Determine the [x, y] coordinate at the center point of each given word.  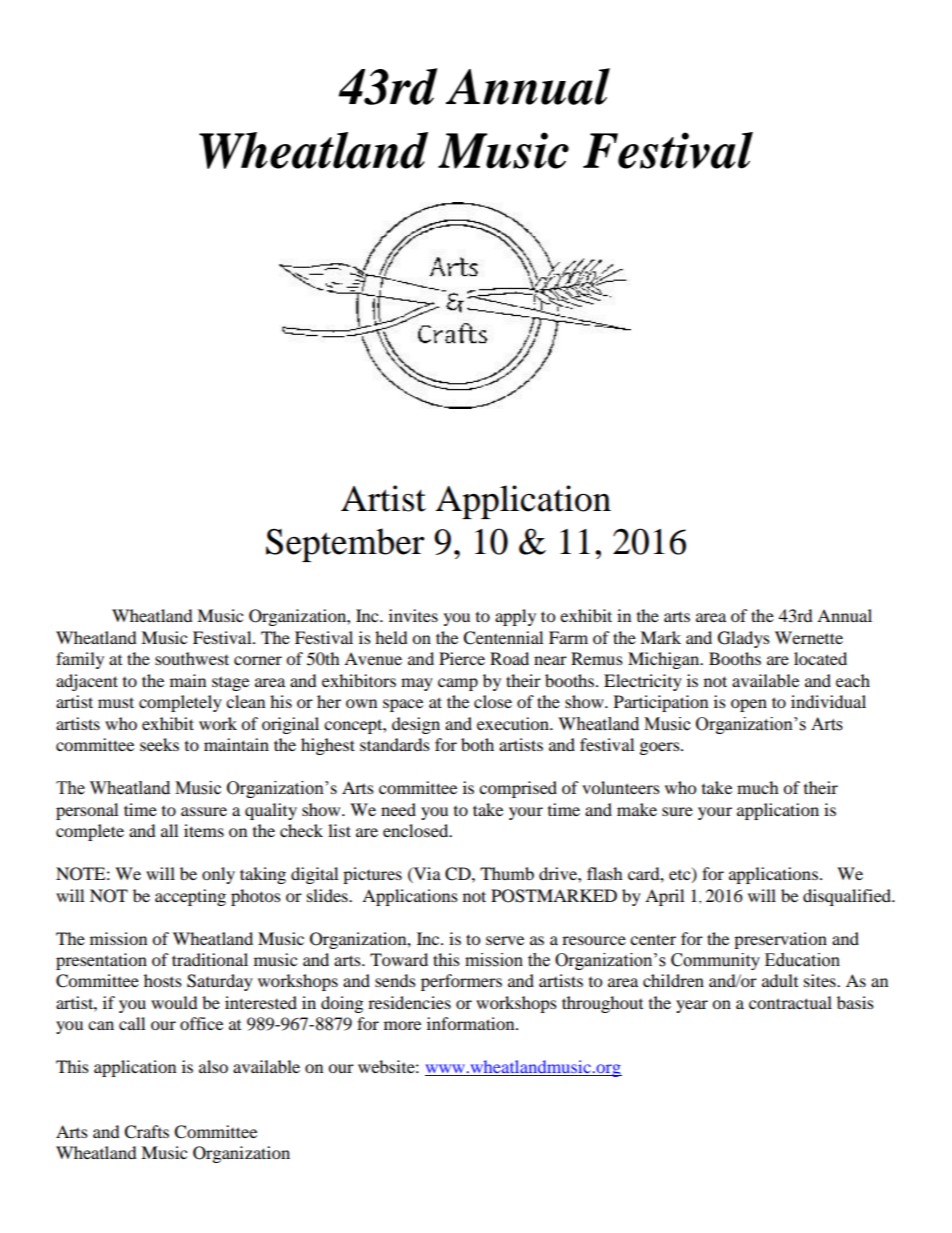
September [345, 545]
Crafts [146, 1132]
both [477, 744]
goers [661, 748]
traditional [210, 959]
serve [505, 940]
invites [413, 615]
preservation [780, 940]
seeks [159, 744]
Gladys [744, 639]
